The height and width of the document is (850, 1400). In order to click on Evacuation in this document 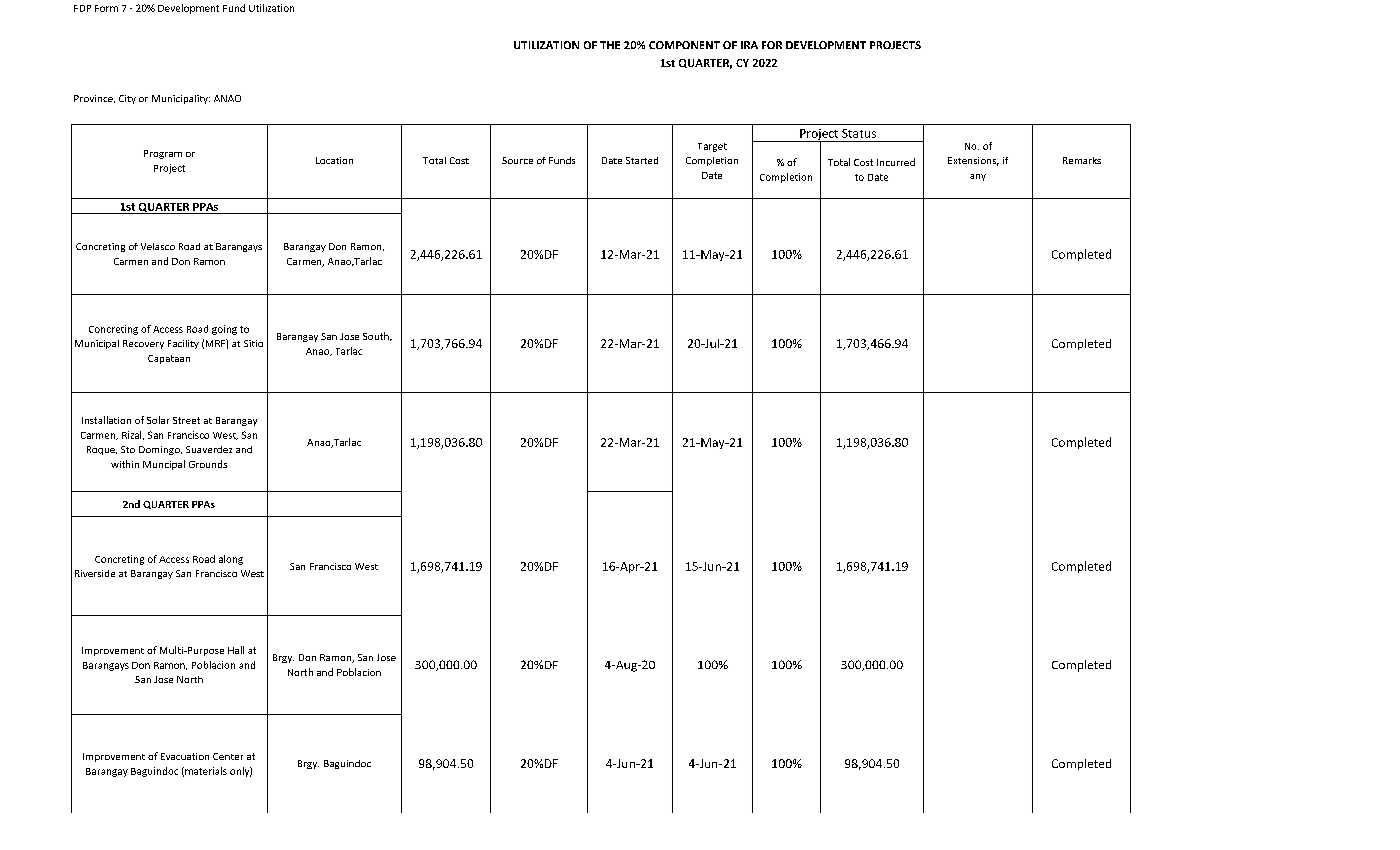, I will do `click(185, 756)`.
